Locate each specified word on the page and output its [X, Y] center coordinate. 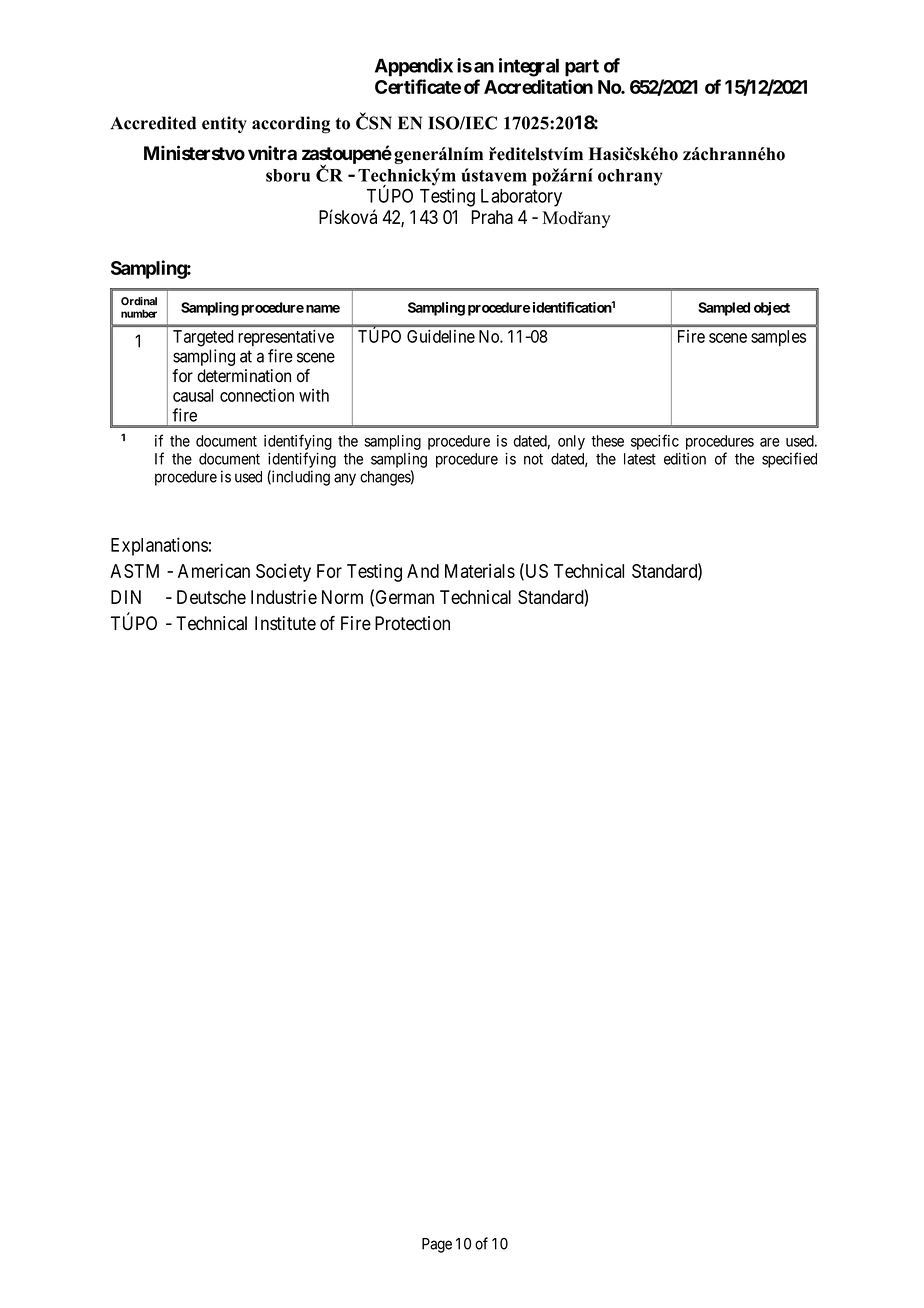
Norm [342, 597]
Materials [480, 571]
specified [789, 460]
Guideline [441, 336]
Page [437, 1245]
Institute [285, 623]
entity [224, 124]
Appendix [414, 67]
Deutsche [211, 597]
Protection [412, 623]
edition [685, 459]
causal [193, 395]
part [582, 68]
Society [283, 573]
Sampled [724, 309]
